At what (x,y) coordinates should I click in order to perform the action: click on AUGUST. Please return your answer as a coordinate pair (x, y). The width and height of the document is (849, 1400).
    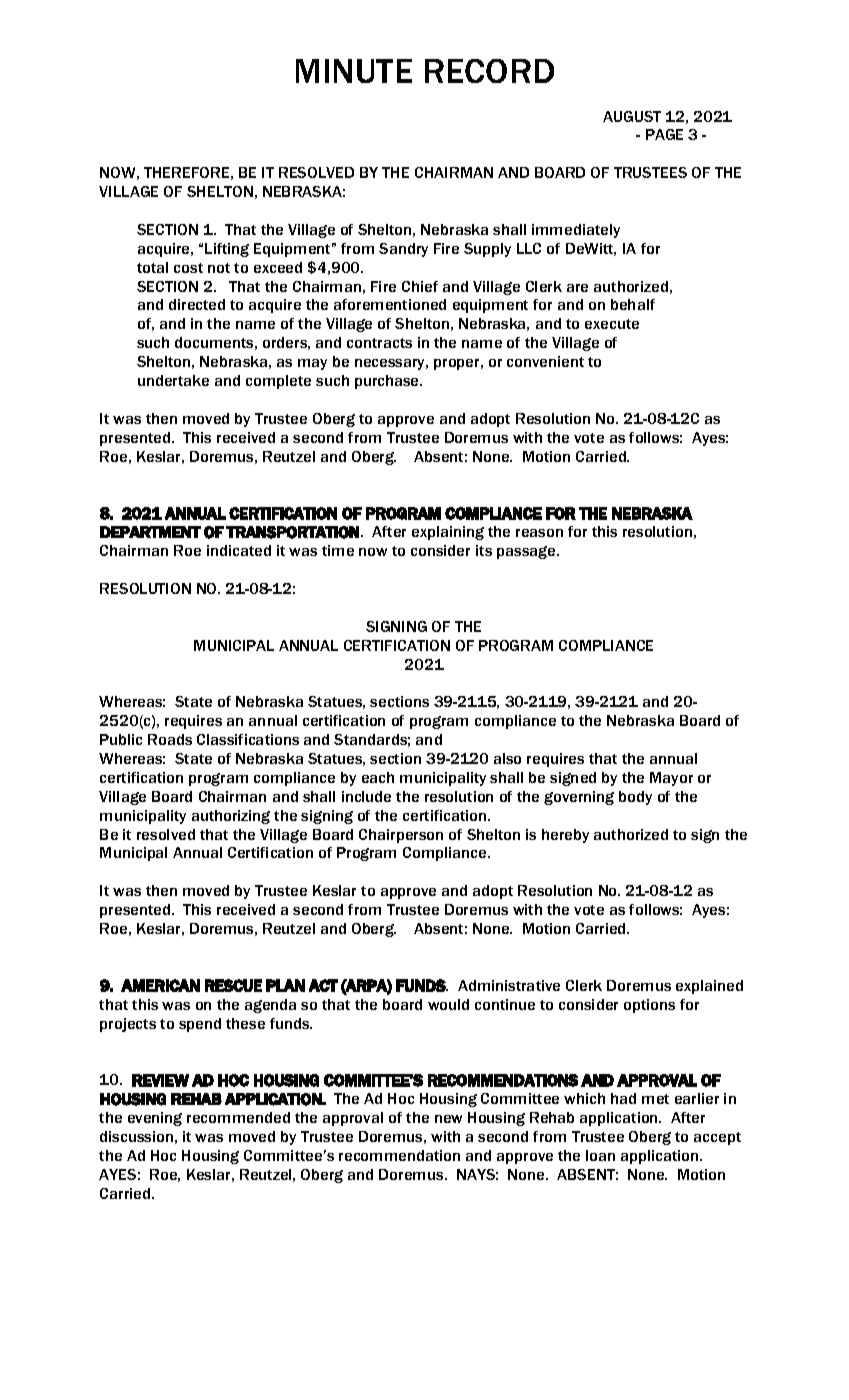
    Looking at the image, I should click on (632, 116).
